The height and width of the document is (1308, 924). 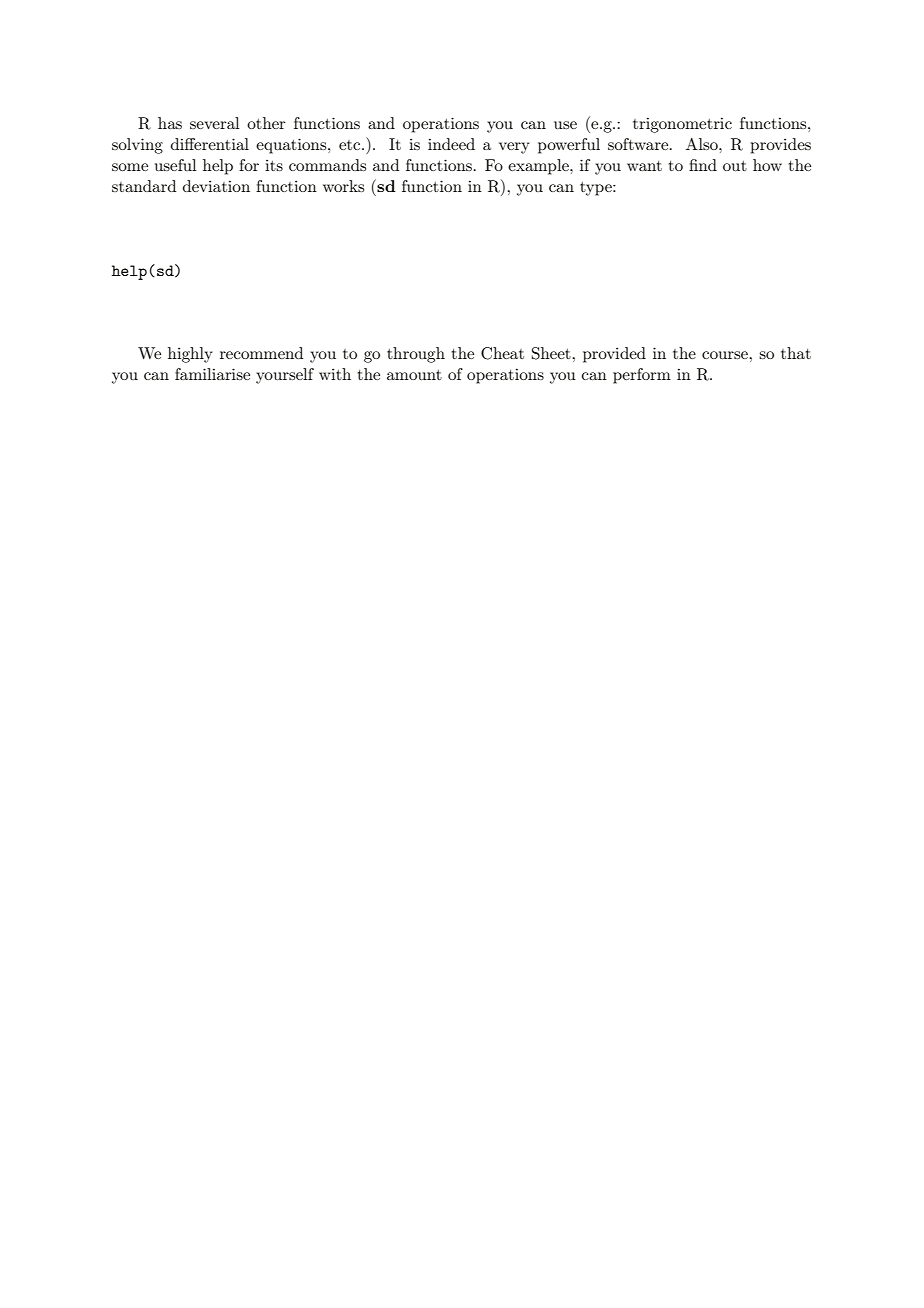 What do you see at coordinates (215, 123) in the document?
I see `several` at bounding box center [215, 123].
